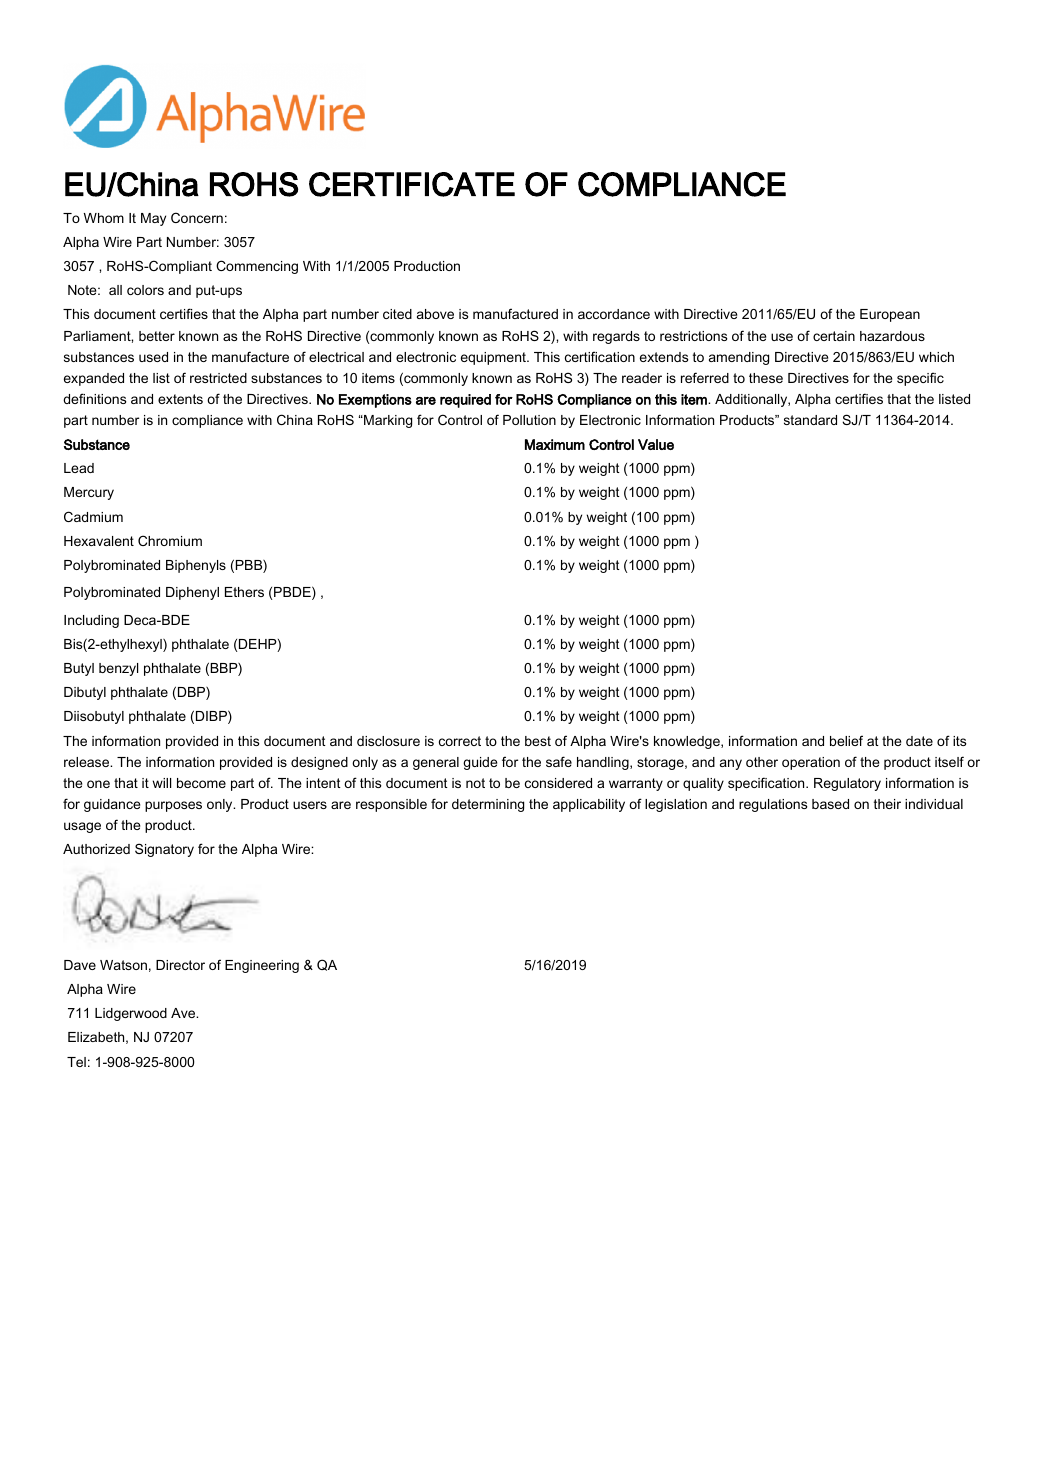  Describe the element at coordinates (192, 593) in the screenshot. I see `Diphenyl` at that location.
